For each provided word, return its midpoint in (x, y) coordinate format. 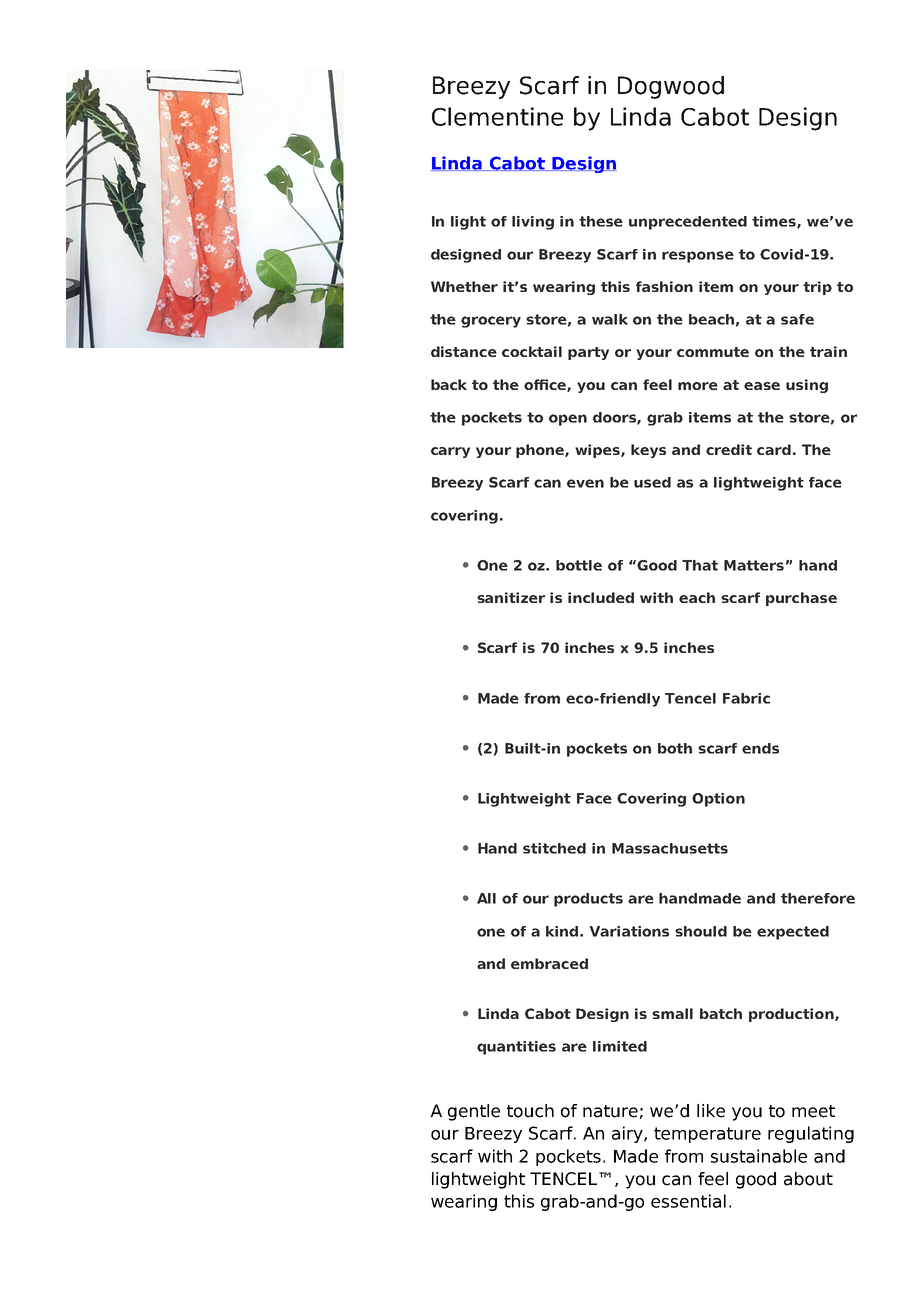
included (601, 597)
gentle (474, 1112)
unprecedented (688, 223)
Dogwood (671, 87)
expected (793, 933)
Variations (629, 931)
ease (762, 386)
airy (628, 1134)
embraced (549, 963)
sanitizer (511, 597)
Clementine (497, 116)
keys (648, 451)
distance (464, 351)
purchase (801, 599)
